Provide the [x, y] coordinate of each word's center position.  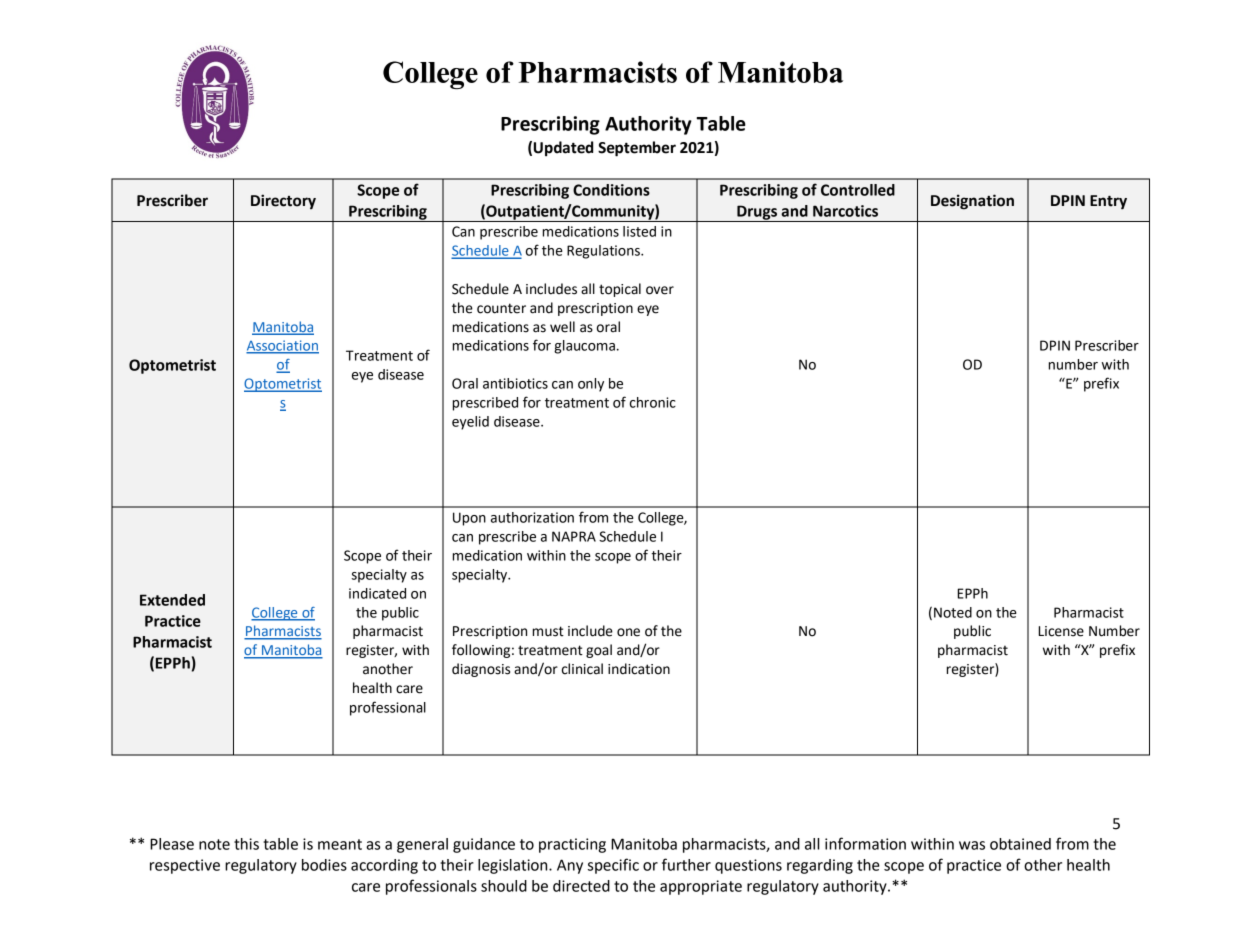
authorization [532, 517]
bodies [324, 865]
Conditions [611, 190]
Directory [283, 201]
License [1061, 631]
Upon [469, 519]
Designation [972, 202]
